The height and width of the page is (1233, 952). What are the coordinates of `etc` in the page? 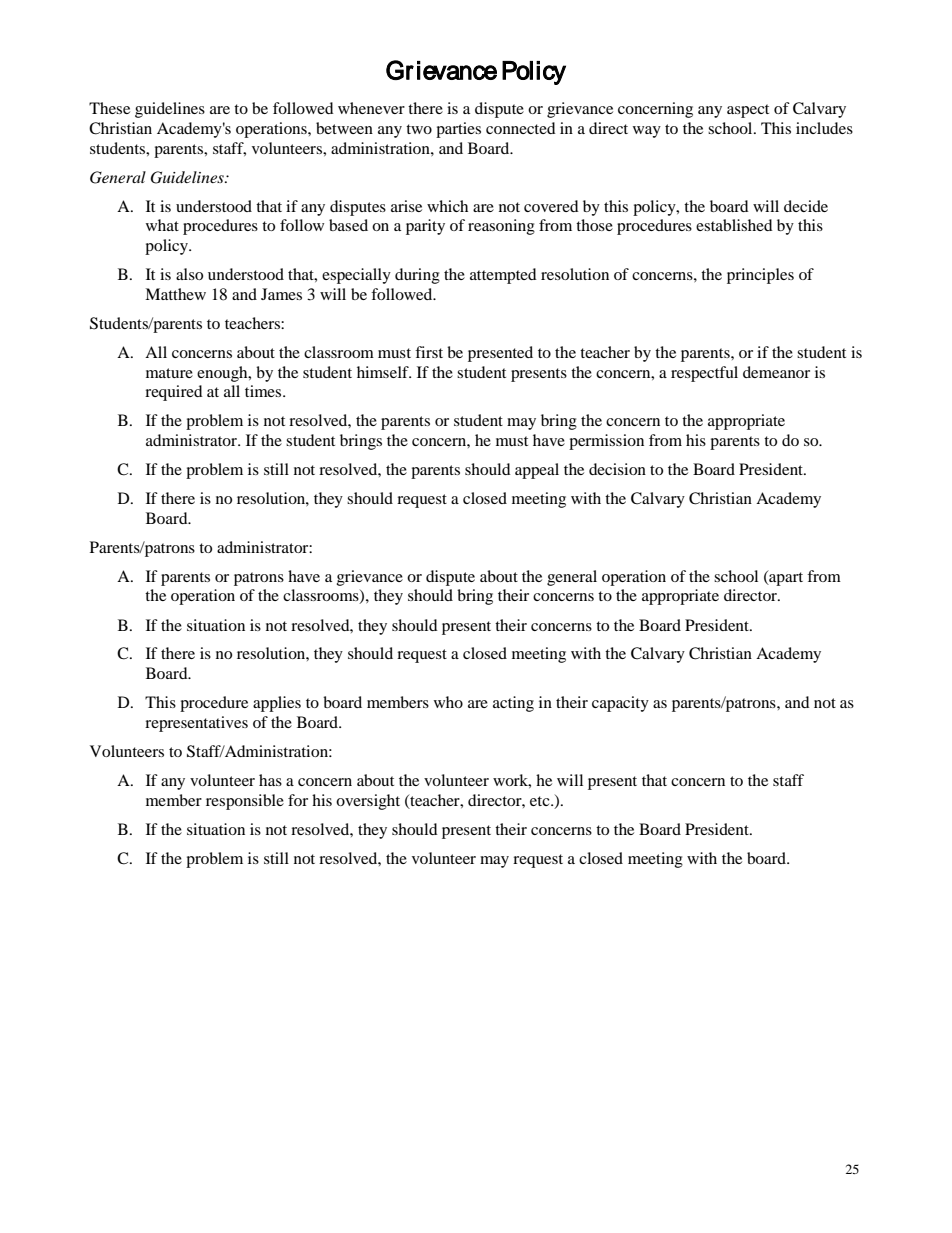 It's located at (541, 801).
